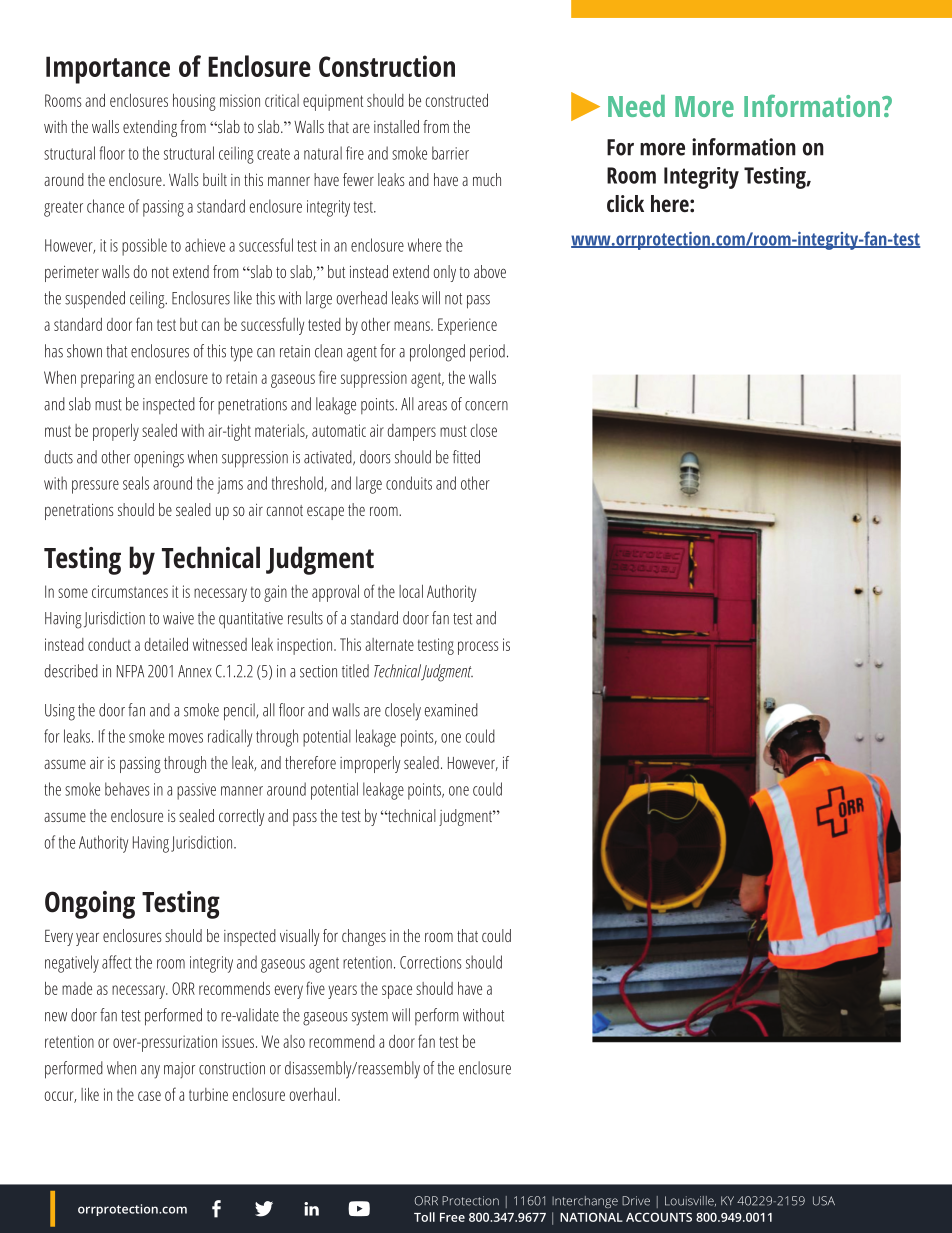 This screenshot has width=952, height=1233. I want to click on Importance, so click(108, 70).
